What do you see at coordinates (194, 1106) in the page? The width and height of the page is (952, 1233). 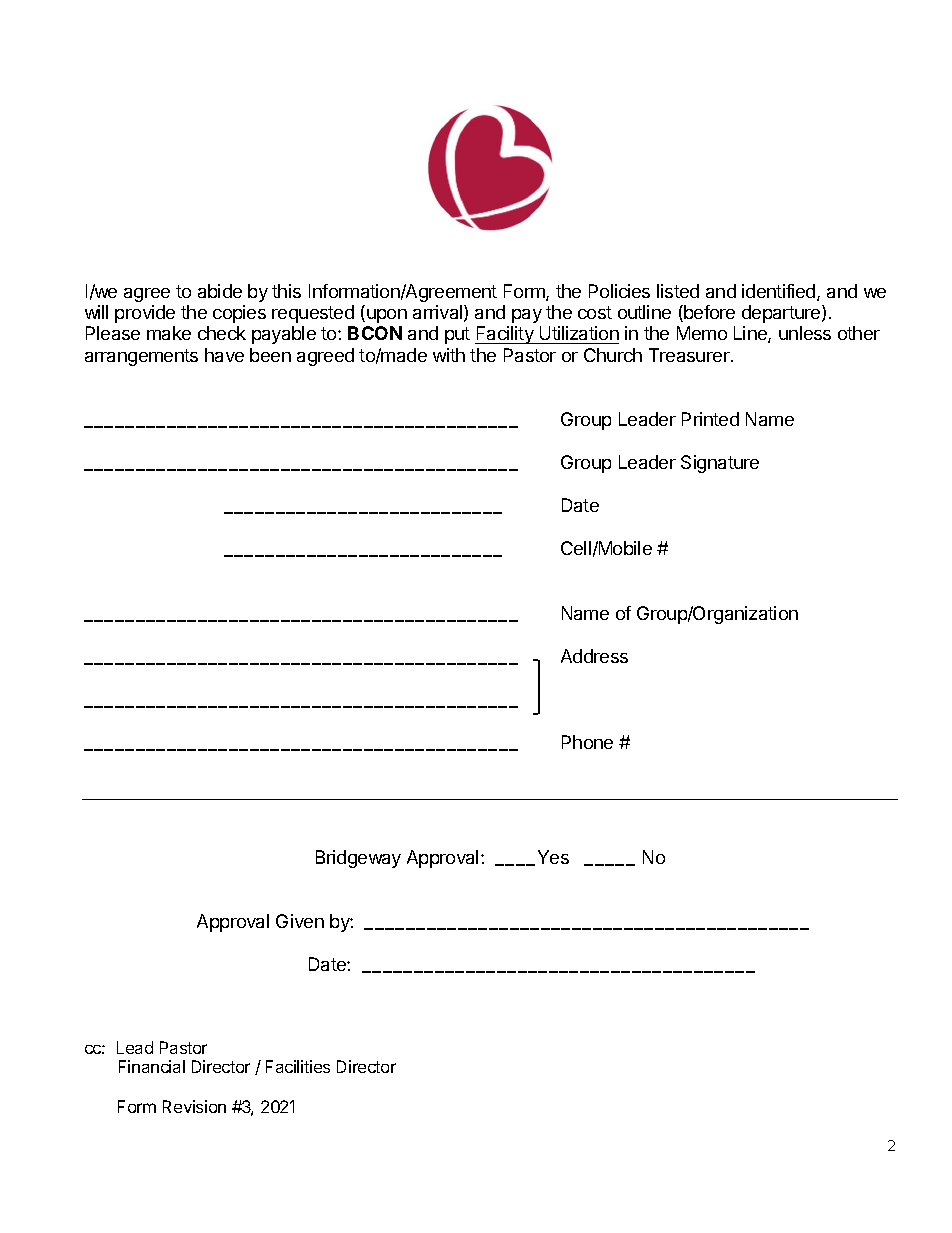 I see `Revision` at bounding box center [194, 1106].
